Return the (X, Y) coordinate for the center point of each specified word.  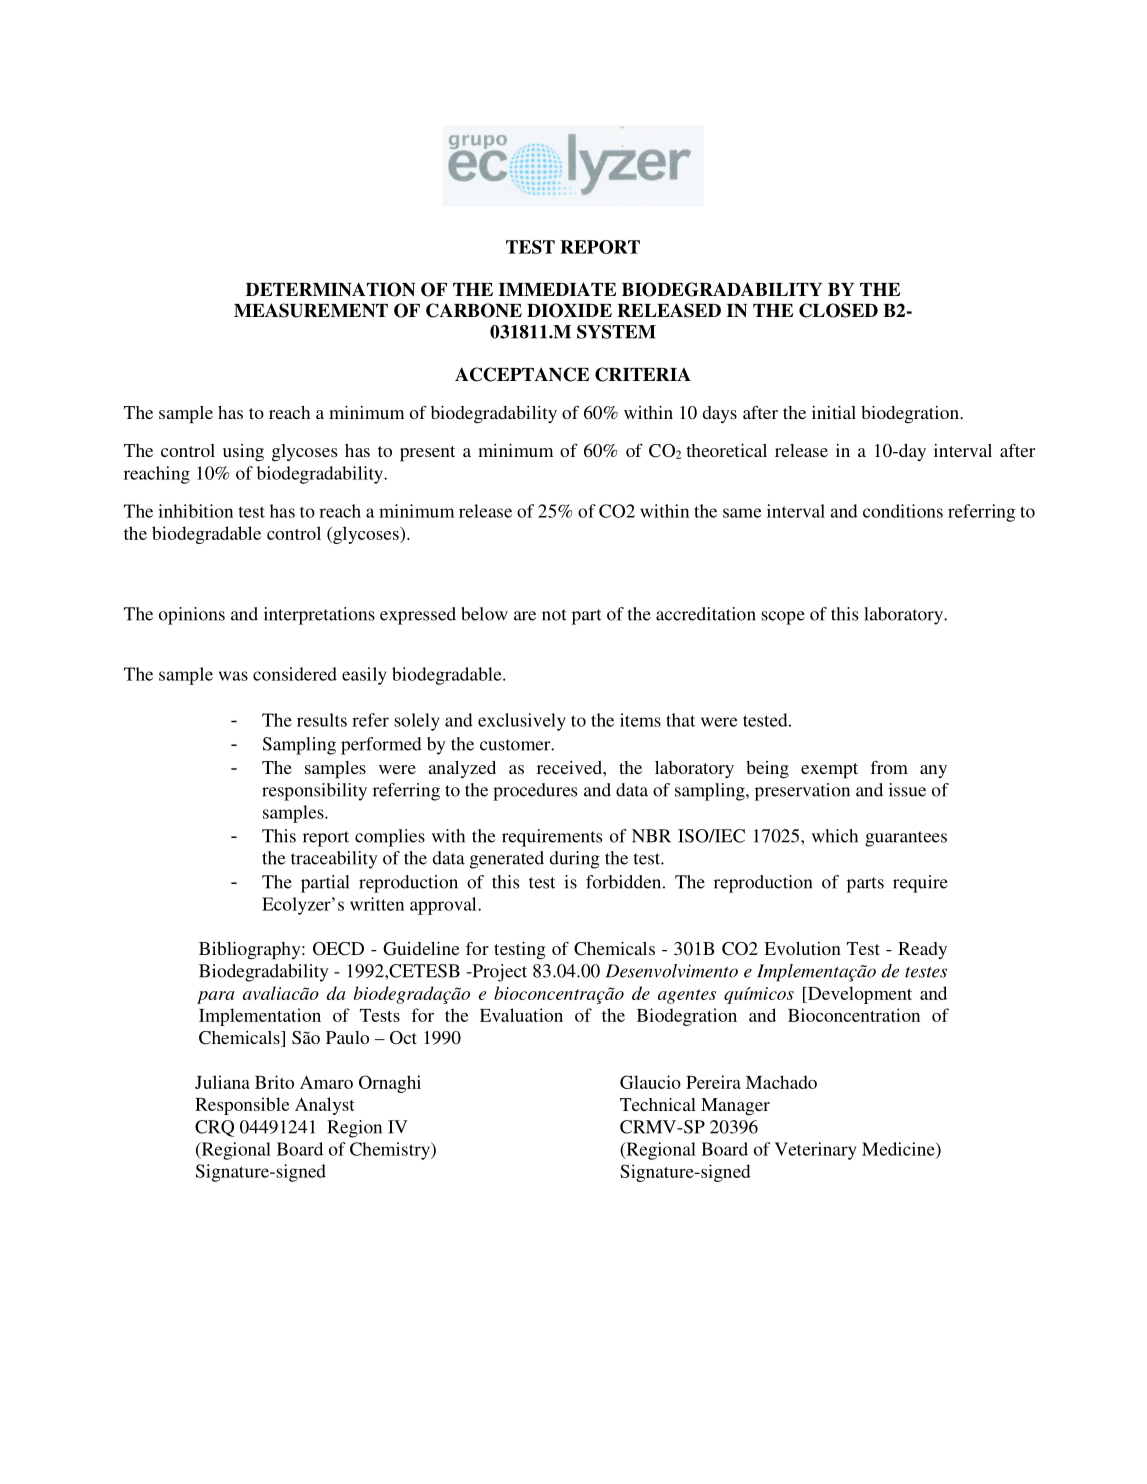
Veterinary (815, 1151)
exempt (829, 771)
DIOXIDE (569, 310)
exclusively (521, 722)
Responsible (242, 1106)
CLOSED (838, 310)
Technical (658, 1104)
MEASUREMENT (311, 310)
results (322, 720)
